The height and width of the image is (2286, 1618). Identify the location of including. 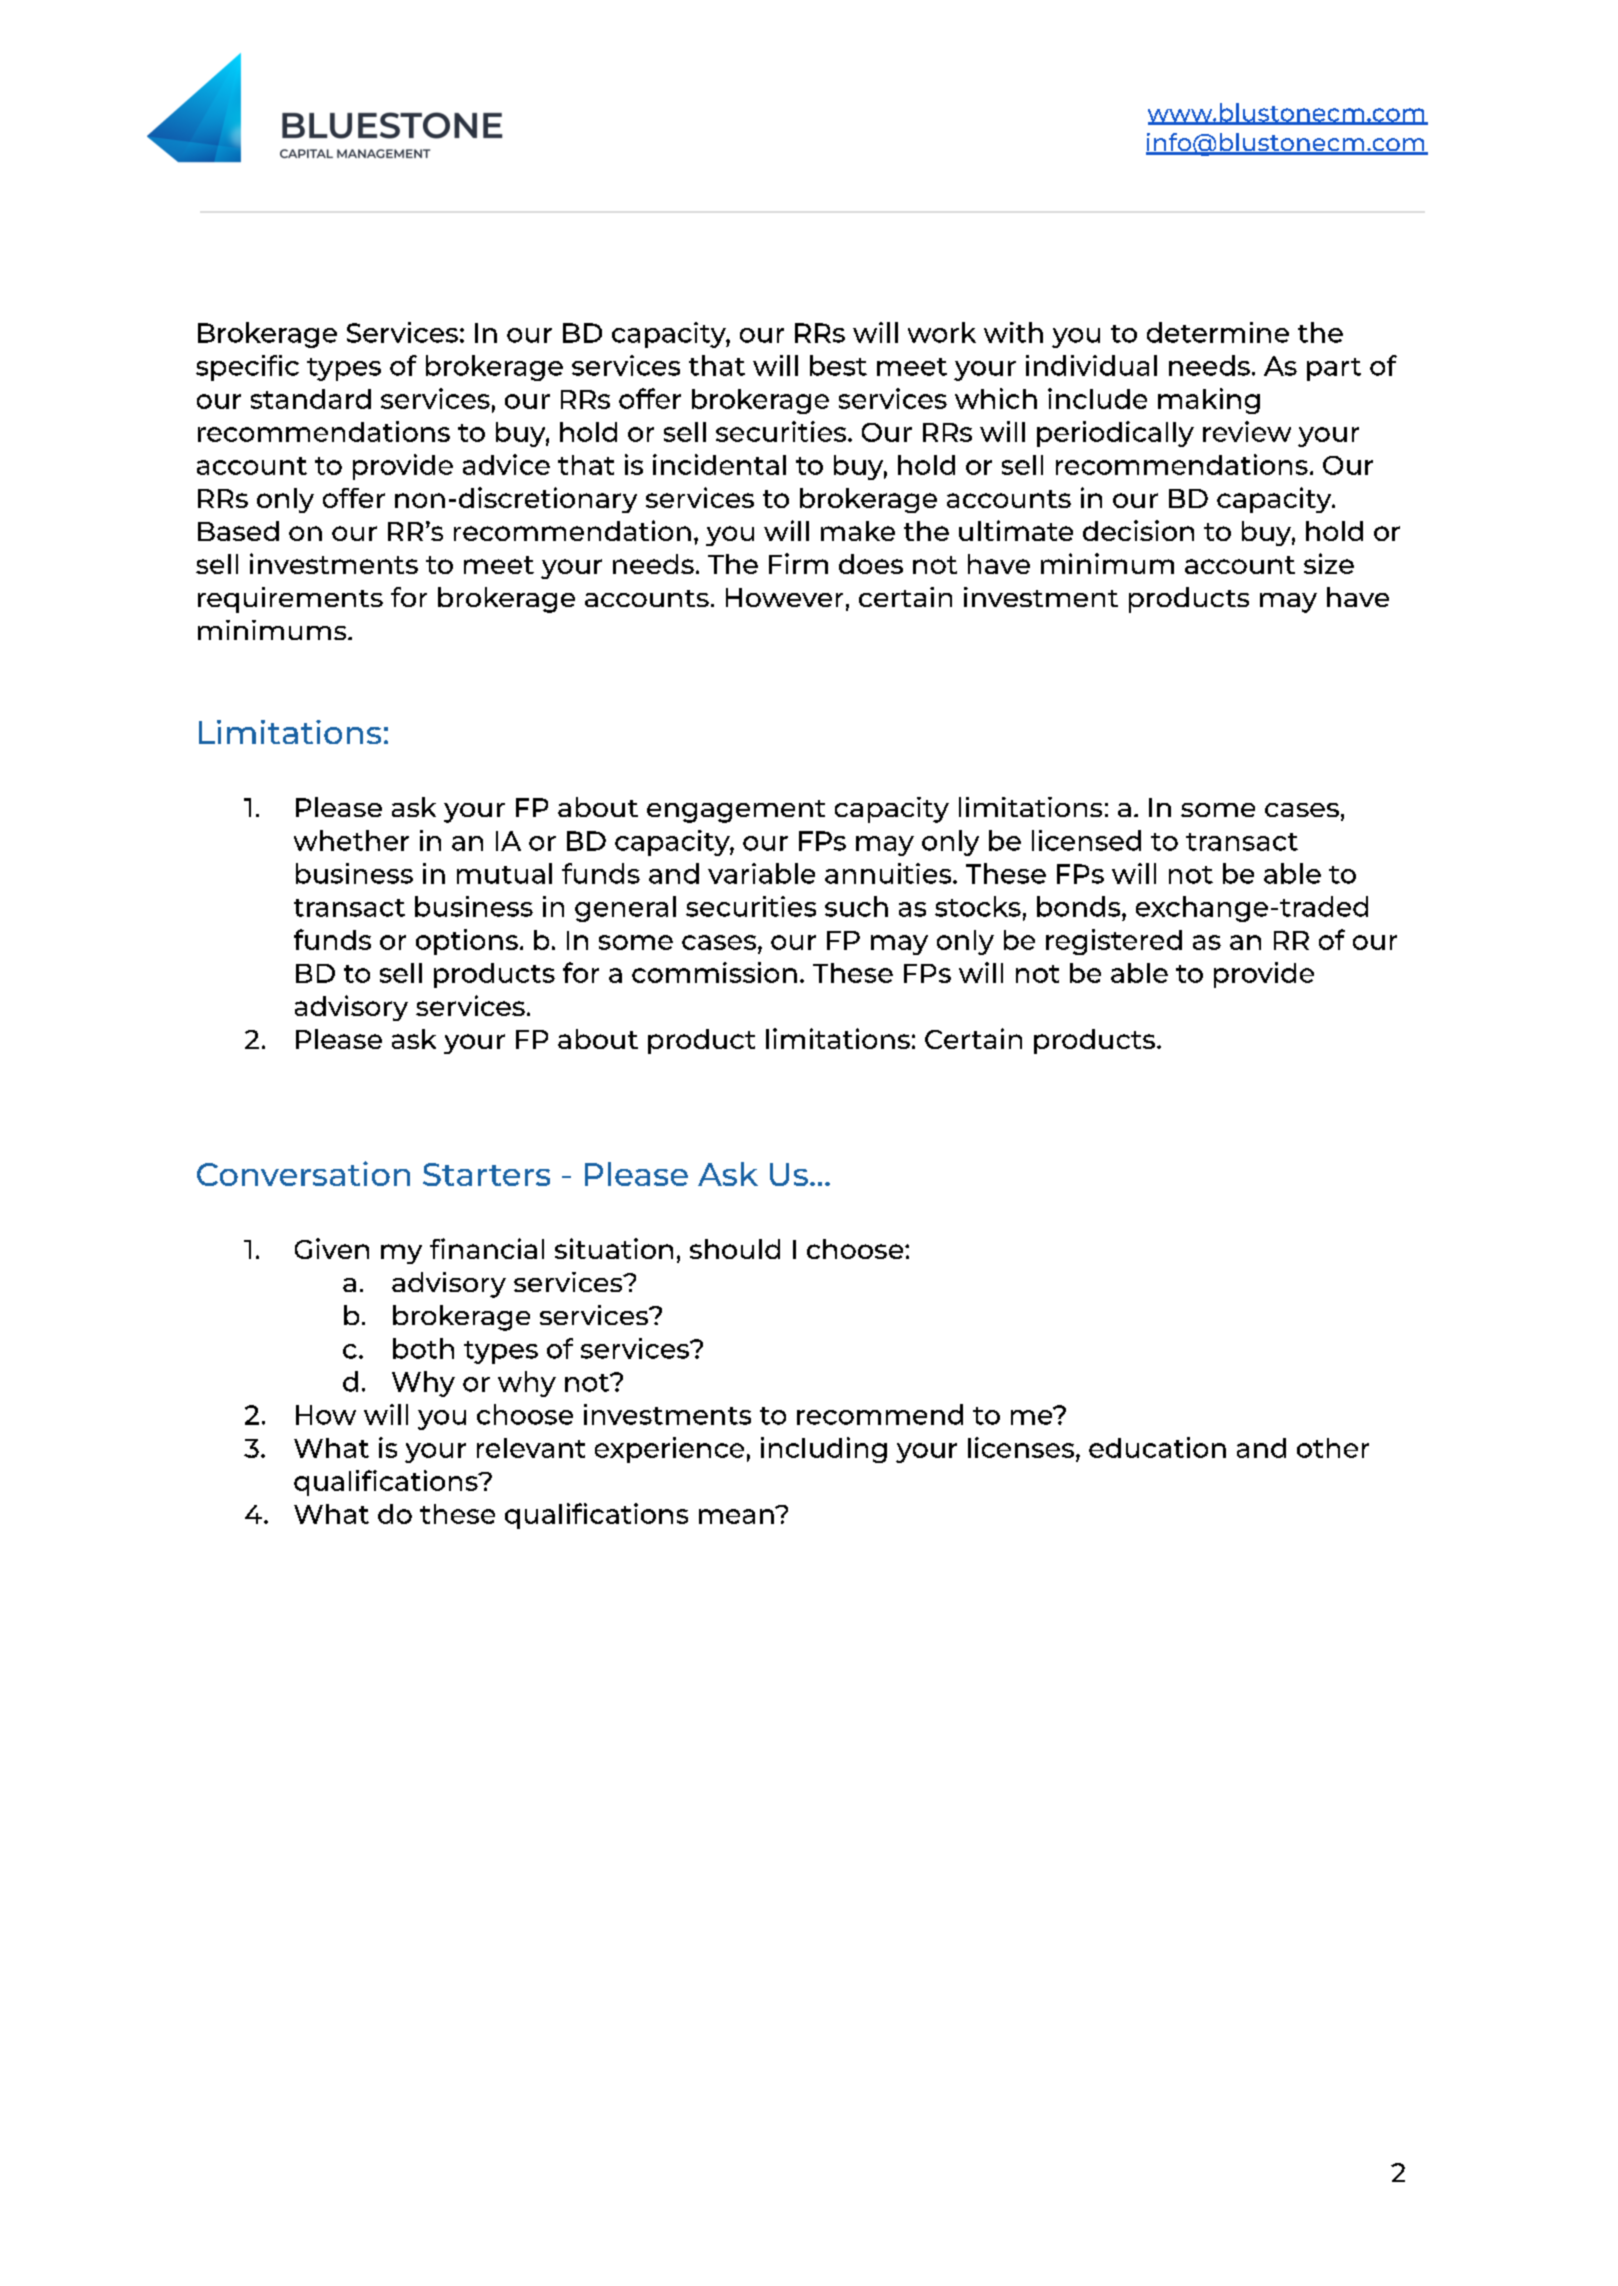
(824, 1450).
